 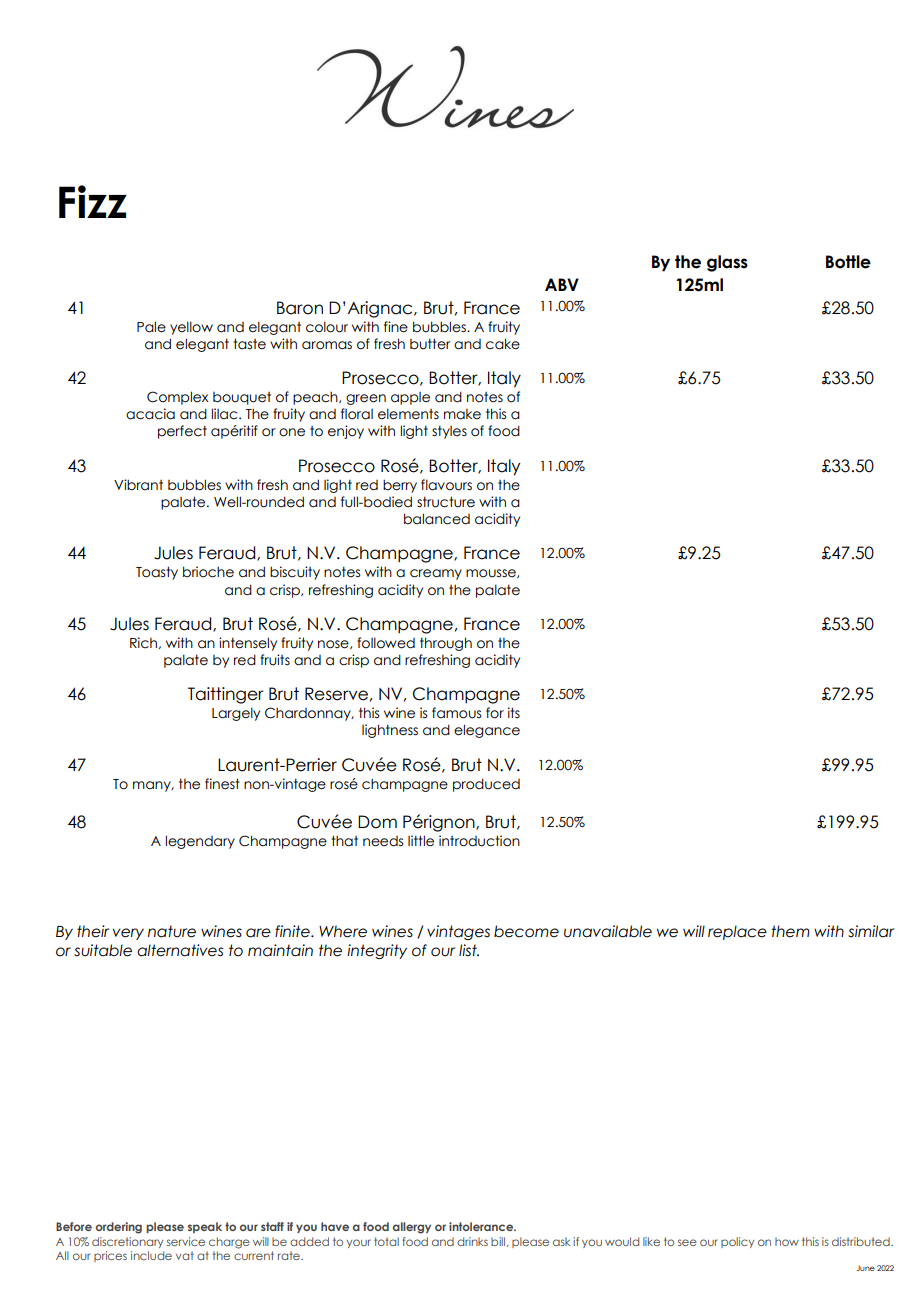 What do you see at coordinates (727, 263) in the screenshot?
I see `glass` at bounding box center [727, 263].
